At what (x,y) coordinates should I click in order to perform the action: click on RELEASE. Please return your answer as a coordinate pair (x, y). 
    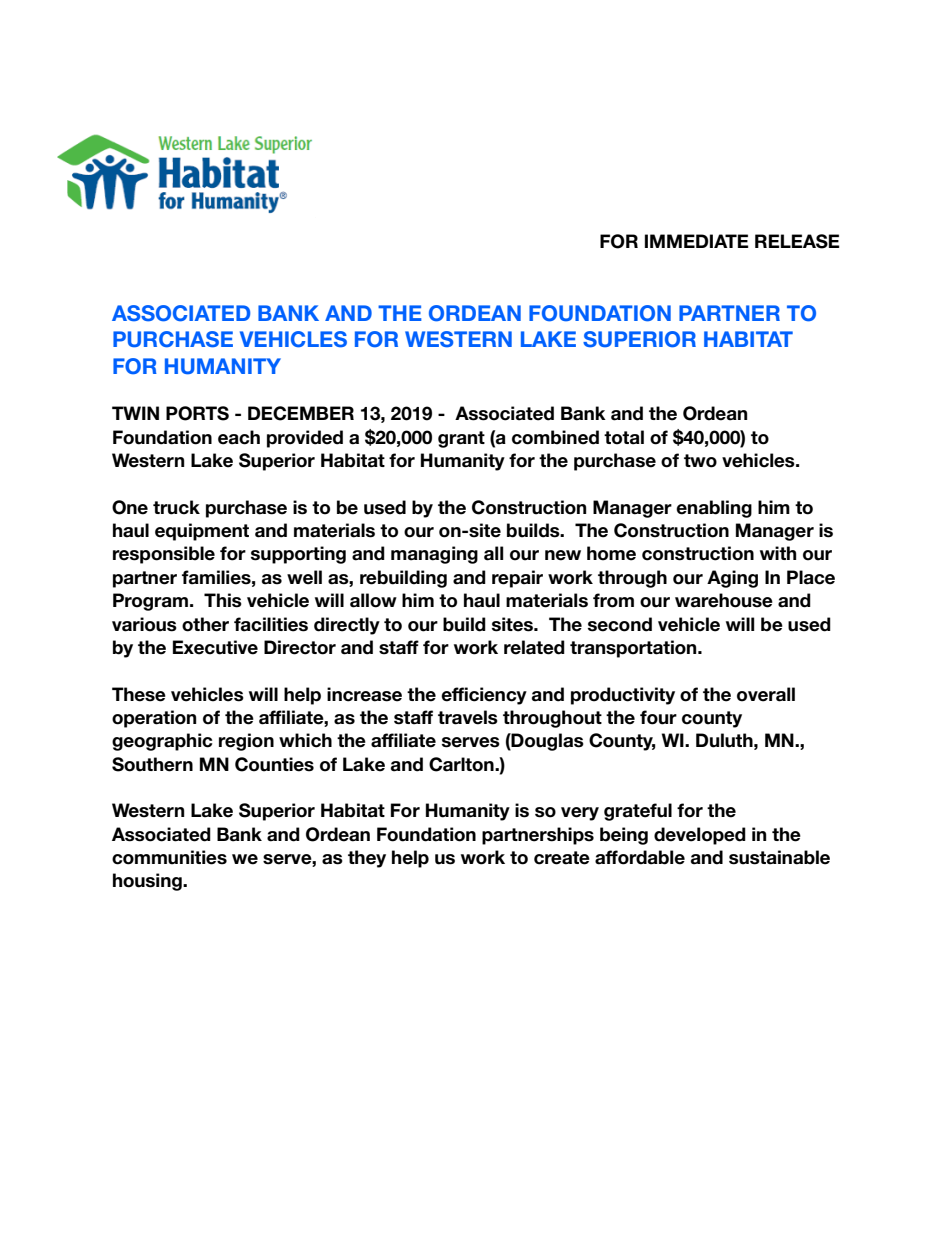
    Looking at the image, I should click on (797, 241).
